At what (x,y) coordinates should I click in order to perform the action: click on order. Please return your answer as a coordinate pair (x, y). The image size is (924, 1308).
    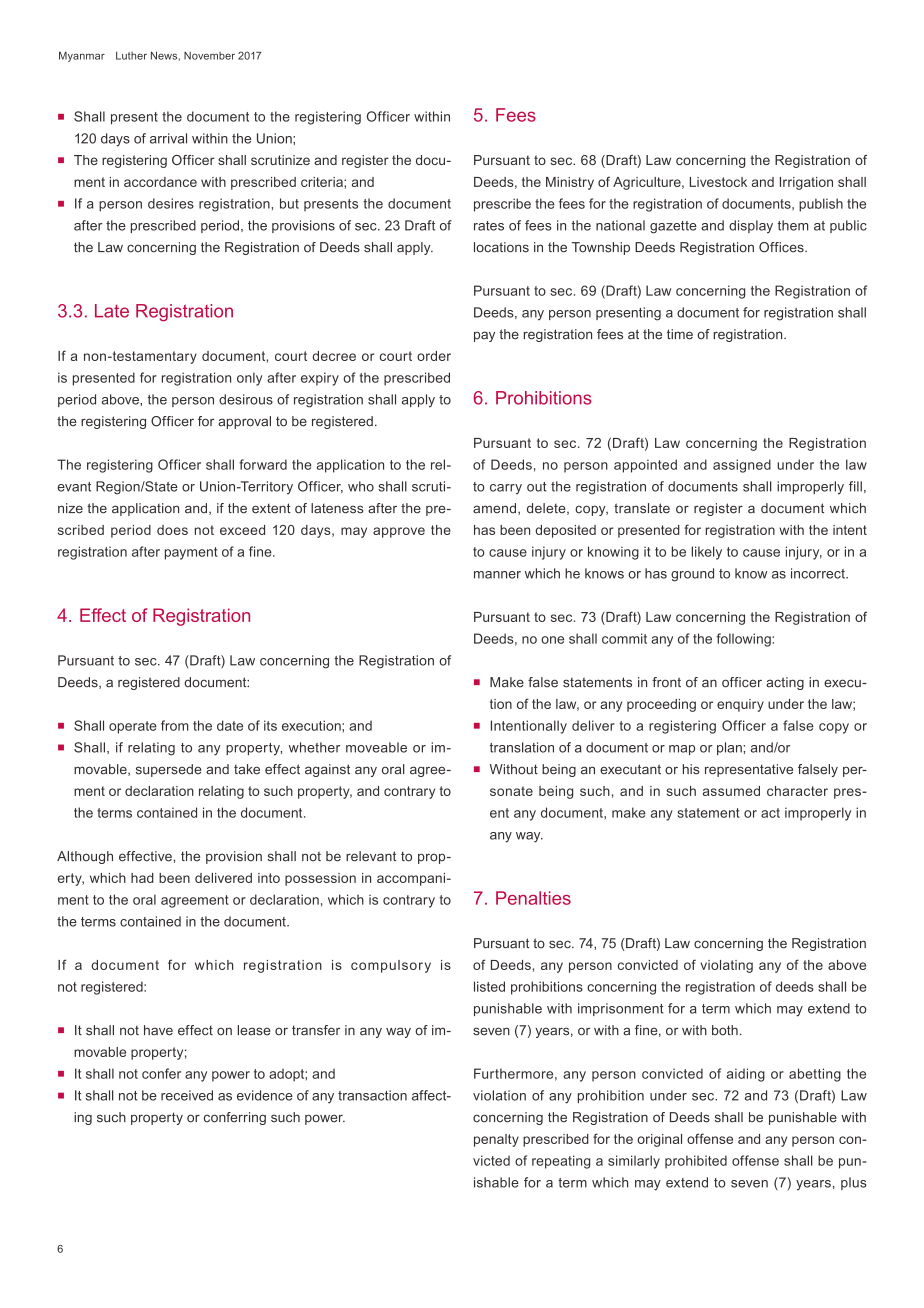
    Looking at the image, I should click on (434, 356).
